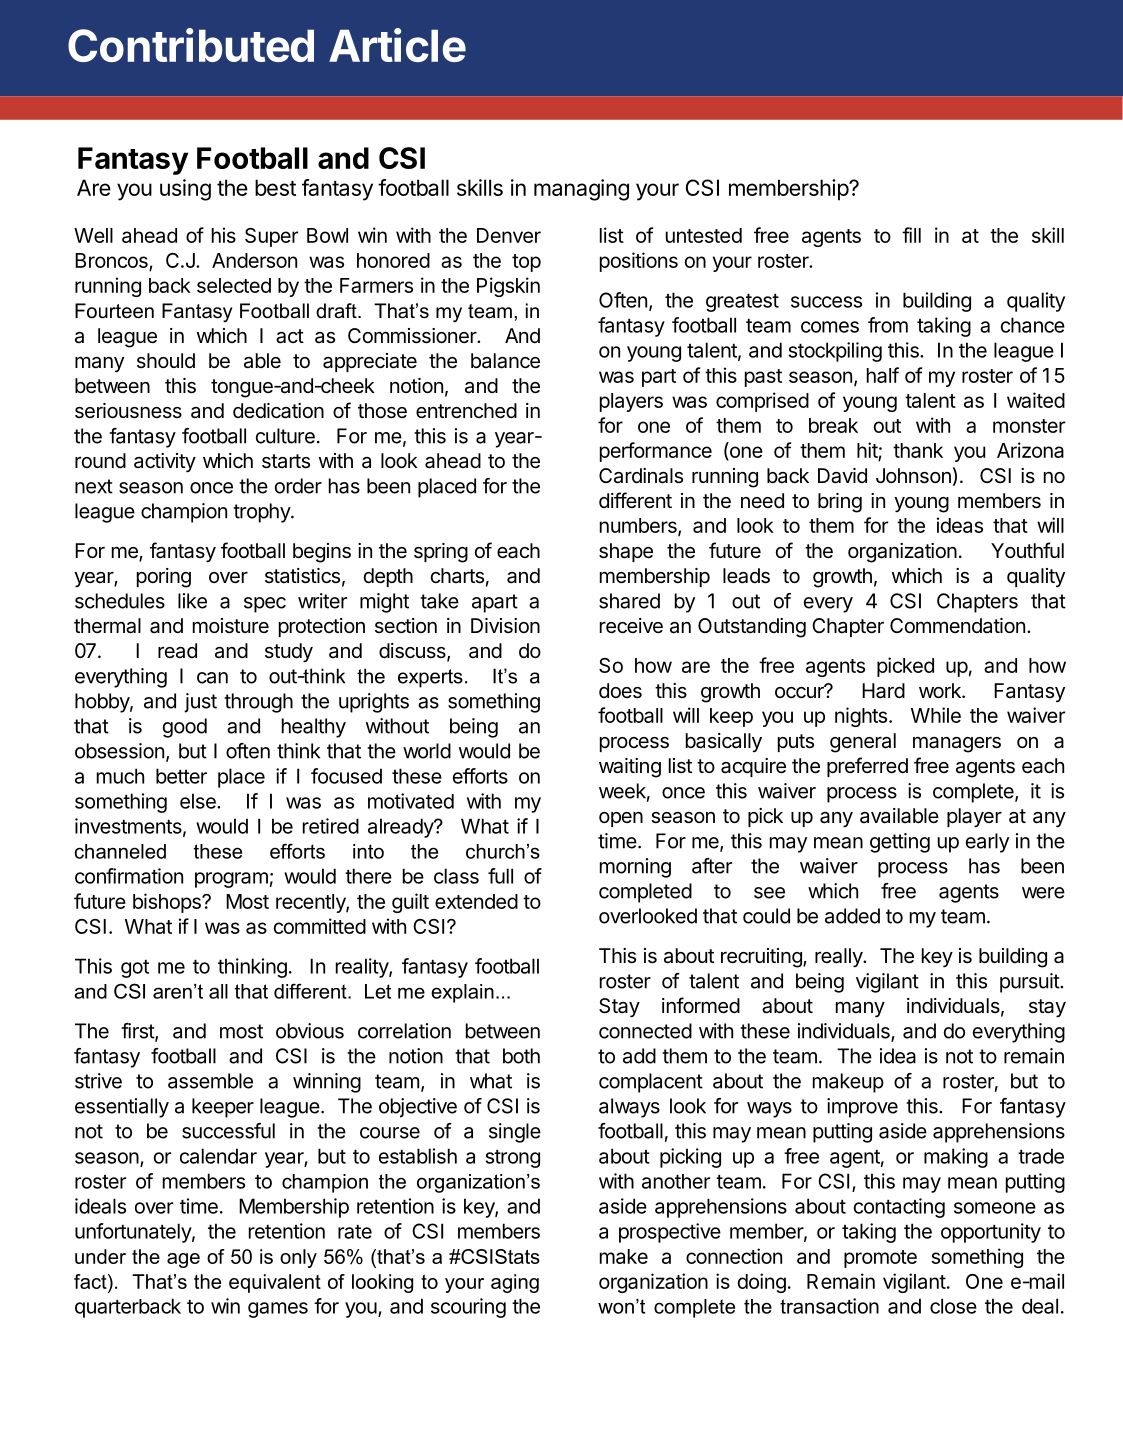 This image has width=1123, height=1453. Describe the element at coordinates (262, 513) in the image. I see `trophy` at that location.
